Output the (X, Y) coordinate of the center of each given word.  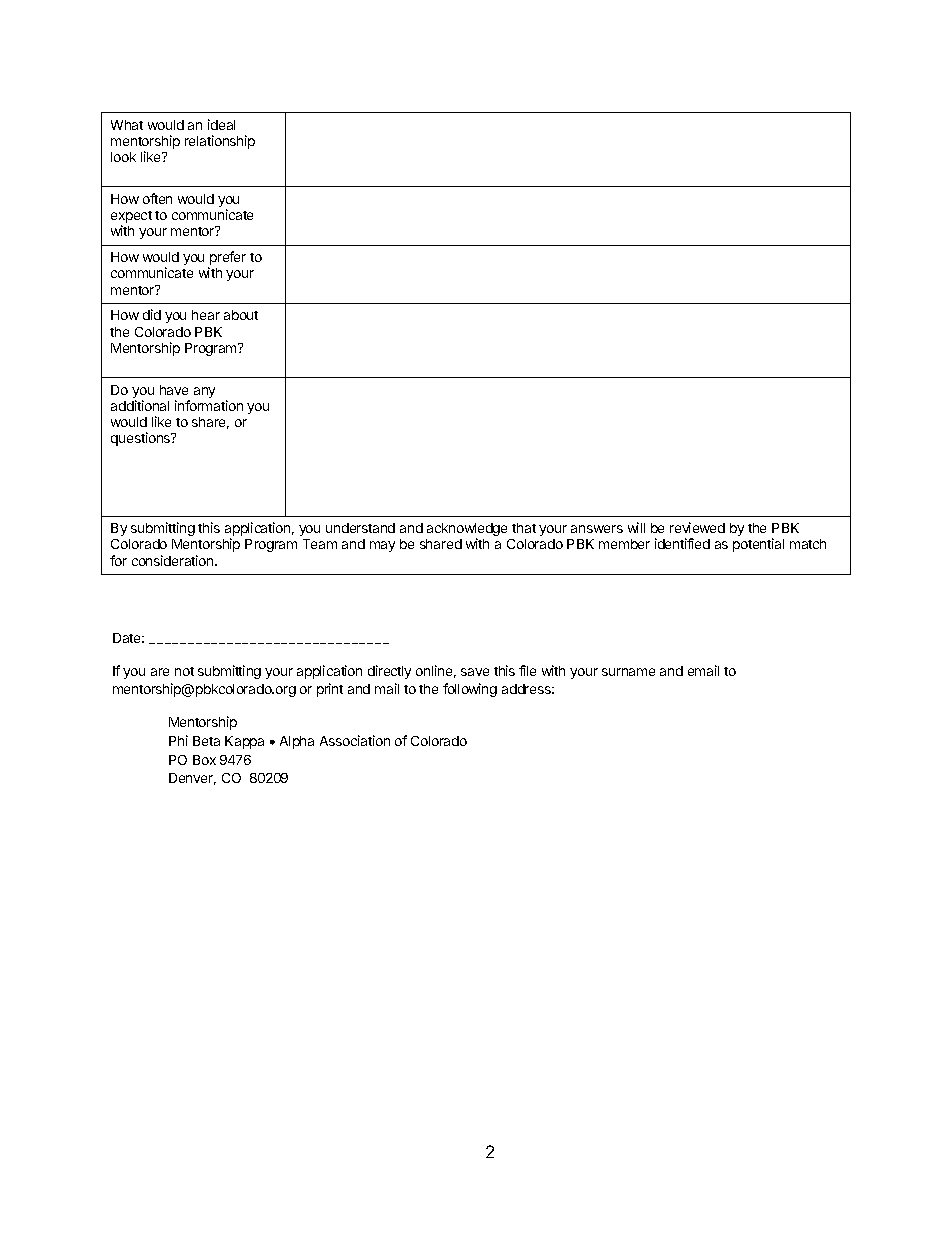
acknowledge (467, 531)
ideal (221, 124)
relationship (220, 142)
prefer (227, 259)
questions (142, 439)
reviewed (697, 527)
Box (204, 760)
